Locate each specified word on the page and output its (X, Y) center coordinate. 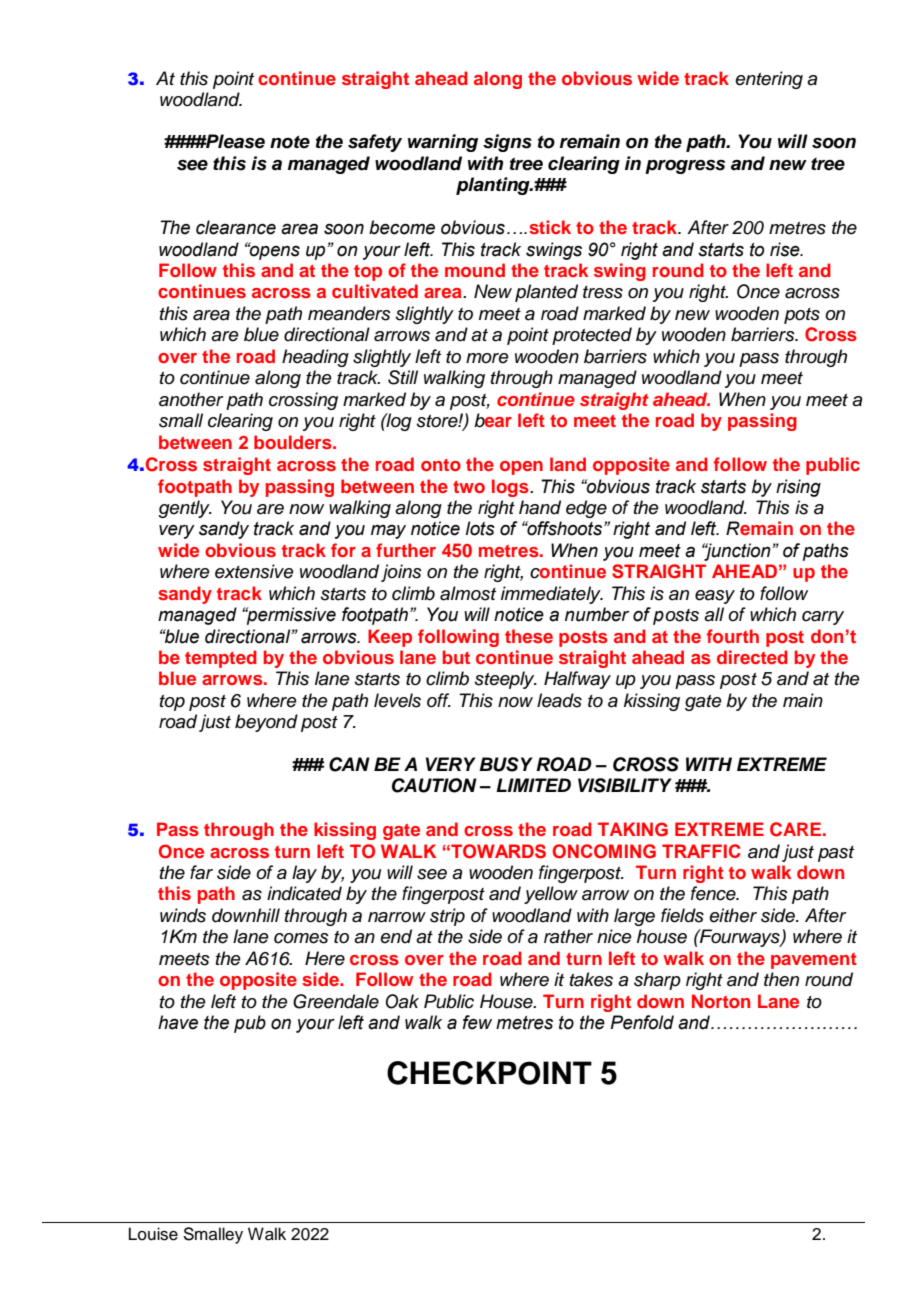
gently (185, 509)
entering (769, 80)
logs (511, 488)
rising (798, 488)
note (290, 142)
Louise (153, 1234)
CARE (795, 829)
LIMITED (533, 785)
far (201, 872)
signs (507, 143)
